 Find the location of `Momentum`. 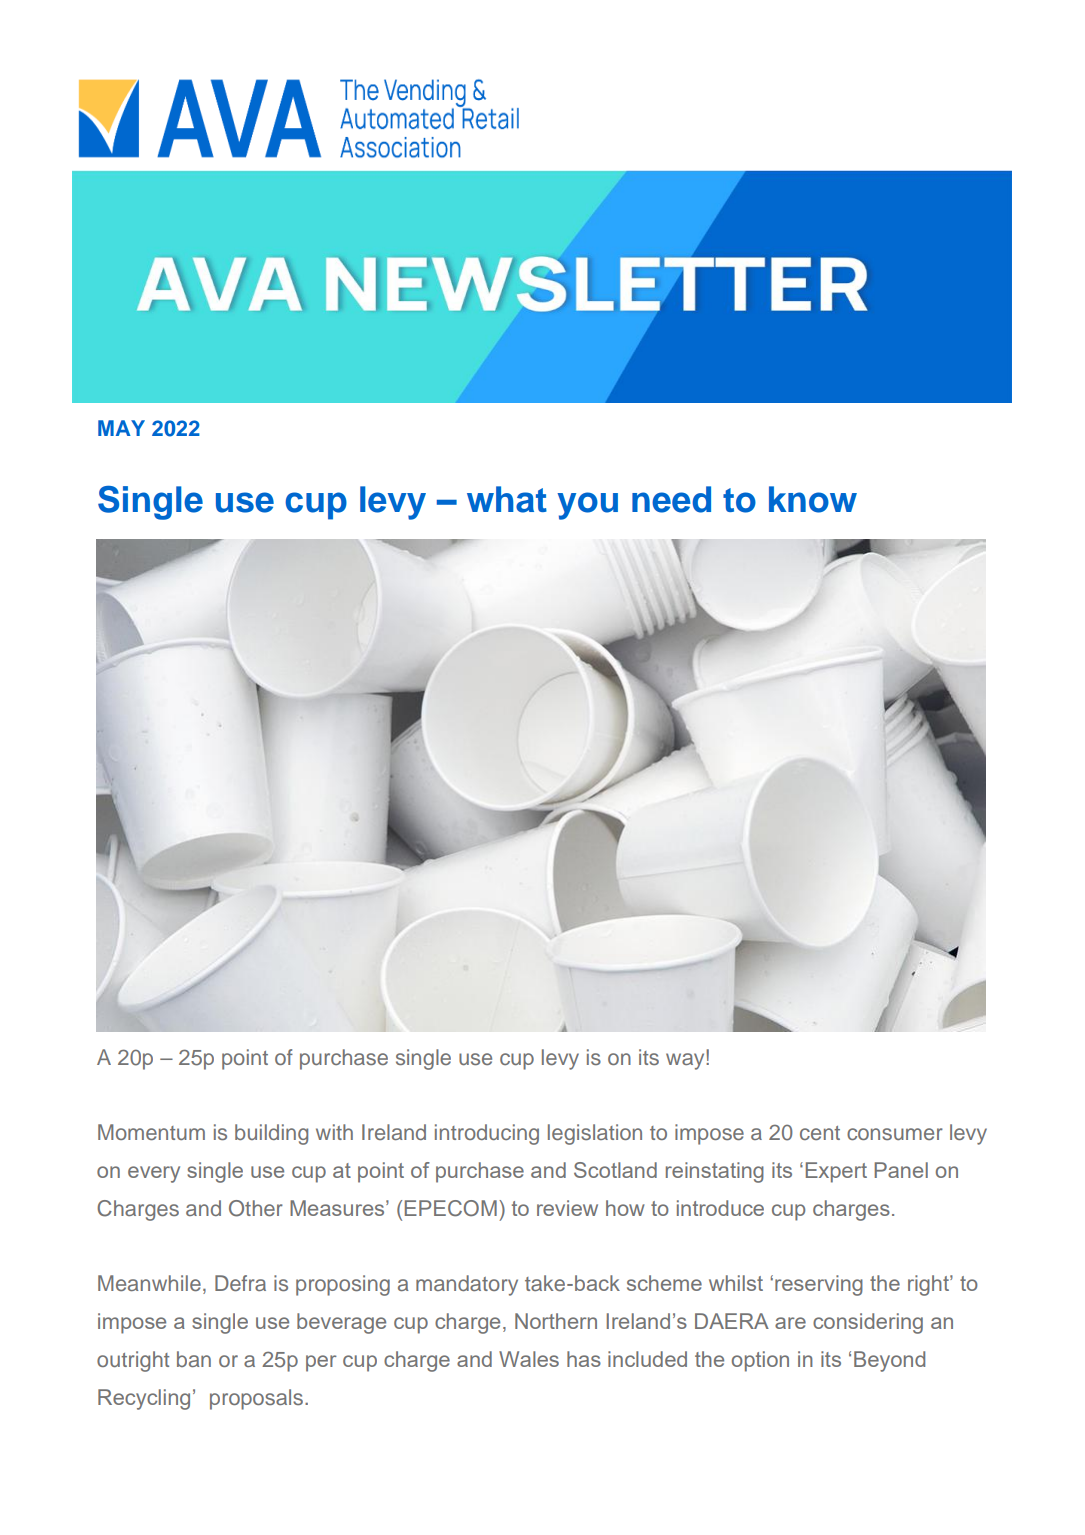

Momentum is located at coordinates (151, 1132).
